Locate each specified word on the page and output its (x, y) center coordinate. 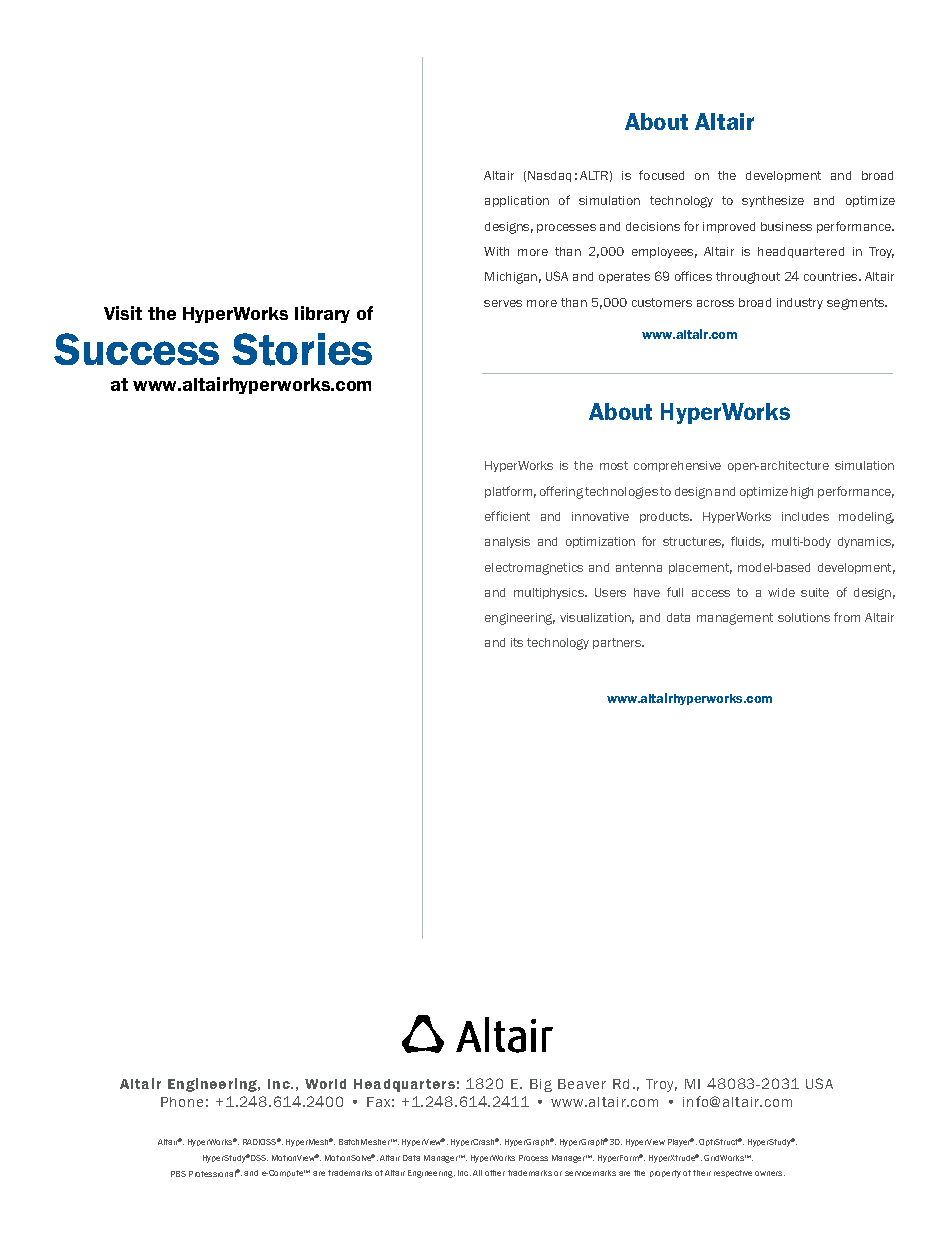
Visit (123, 313)
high (802, 493)
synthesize (773, 201)
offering (561, 492)
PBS (178, 1174)
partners (618, 643)
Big (541, 1085)
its (517, 642)
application (517, 201)
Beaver (582, 1084)
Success (136, 349)
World (325, 1084)
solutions (804, 617)
